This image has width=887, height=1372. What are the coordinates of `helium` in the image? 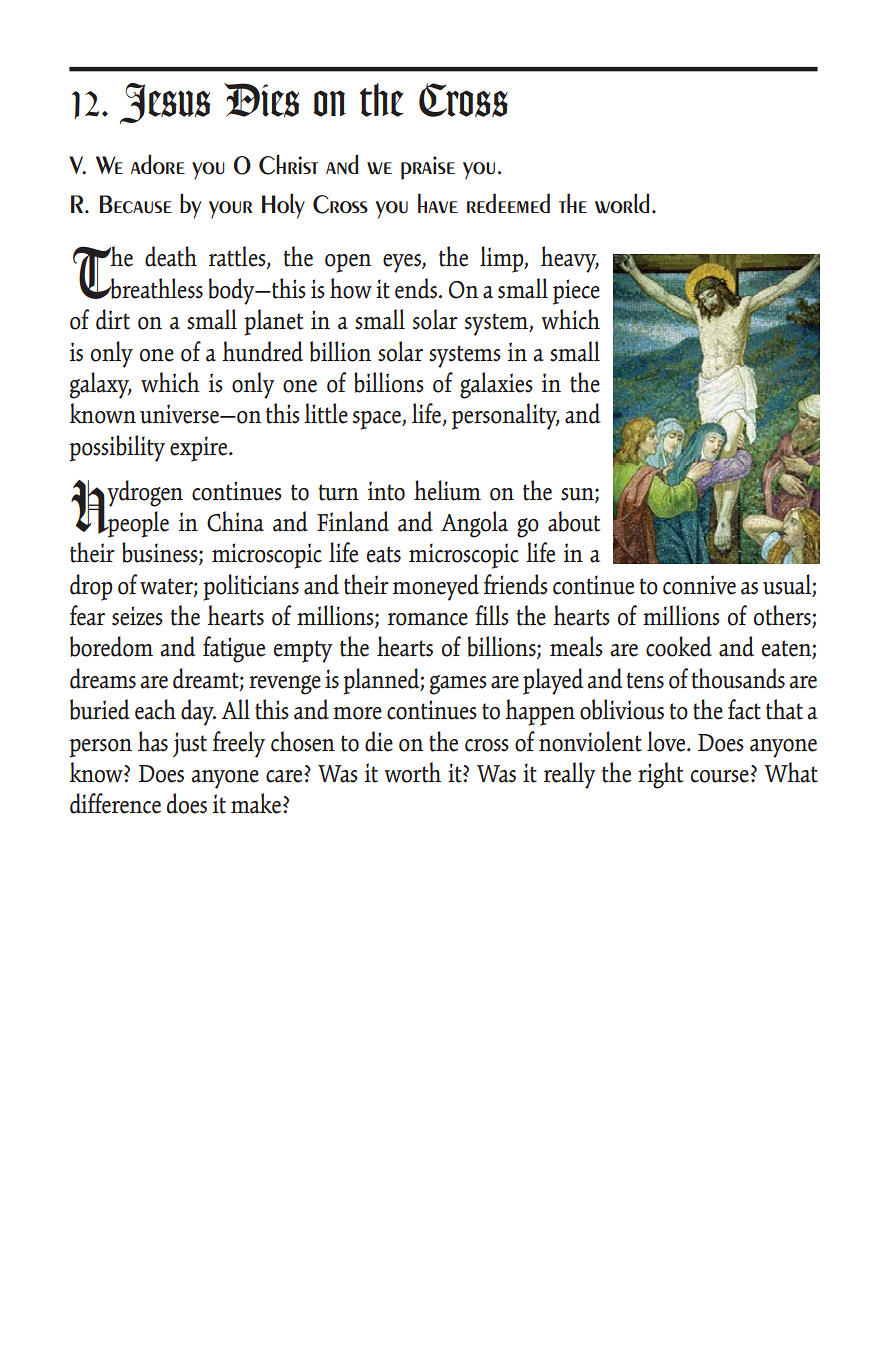 It's located at (447, 490).
